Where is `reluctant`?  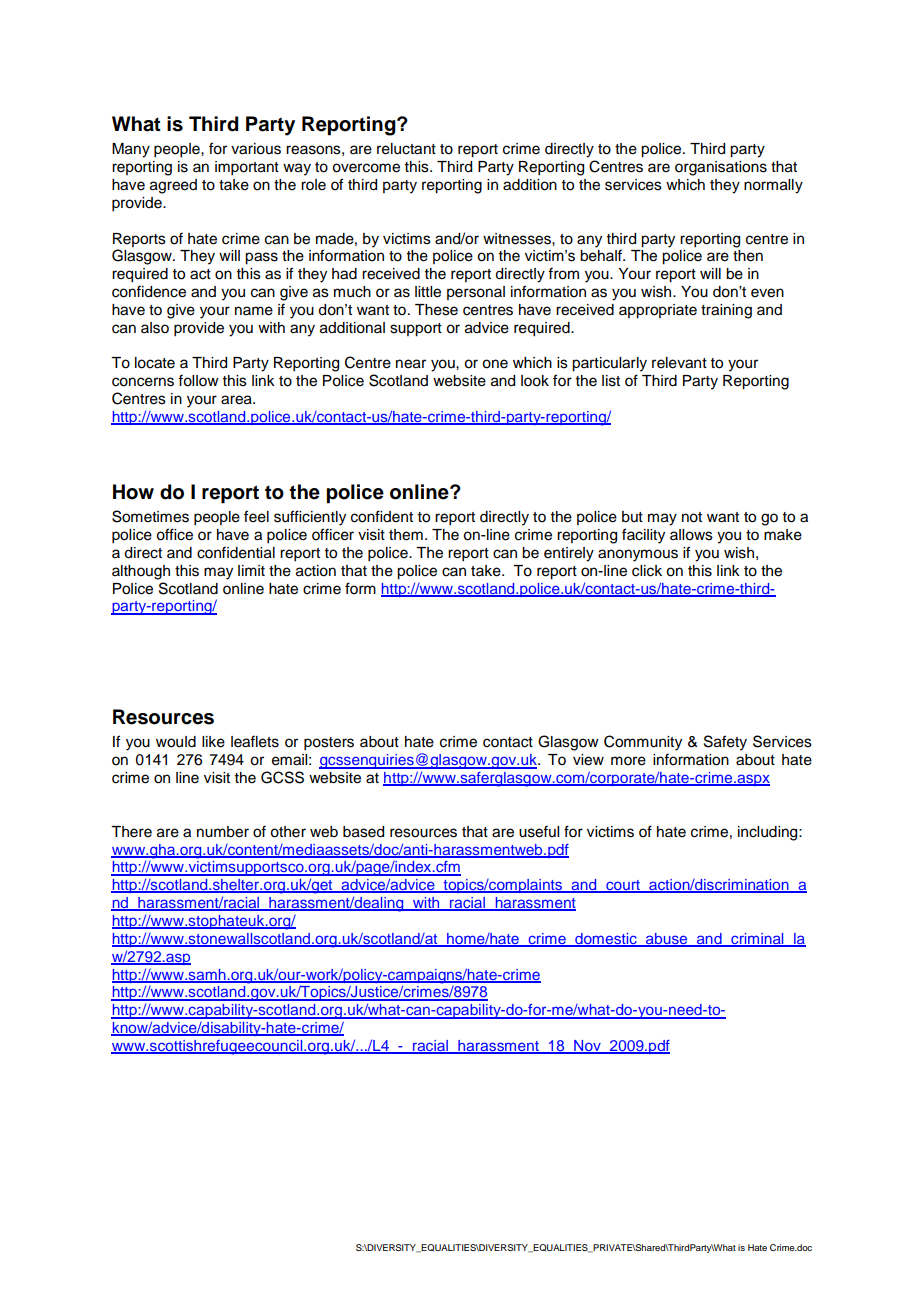
reluctant is located at coordinates (406, 149).
